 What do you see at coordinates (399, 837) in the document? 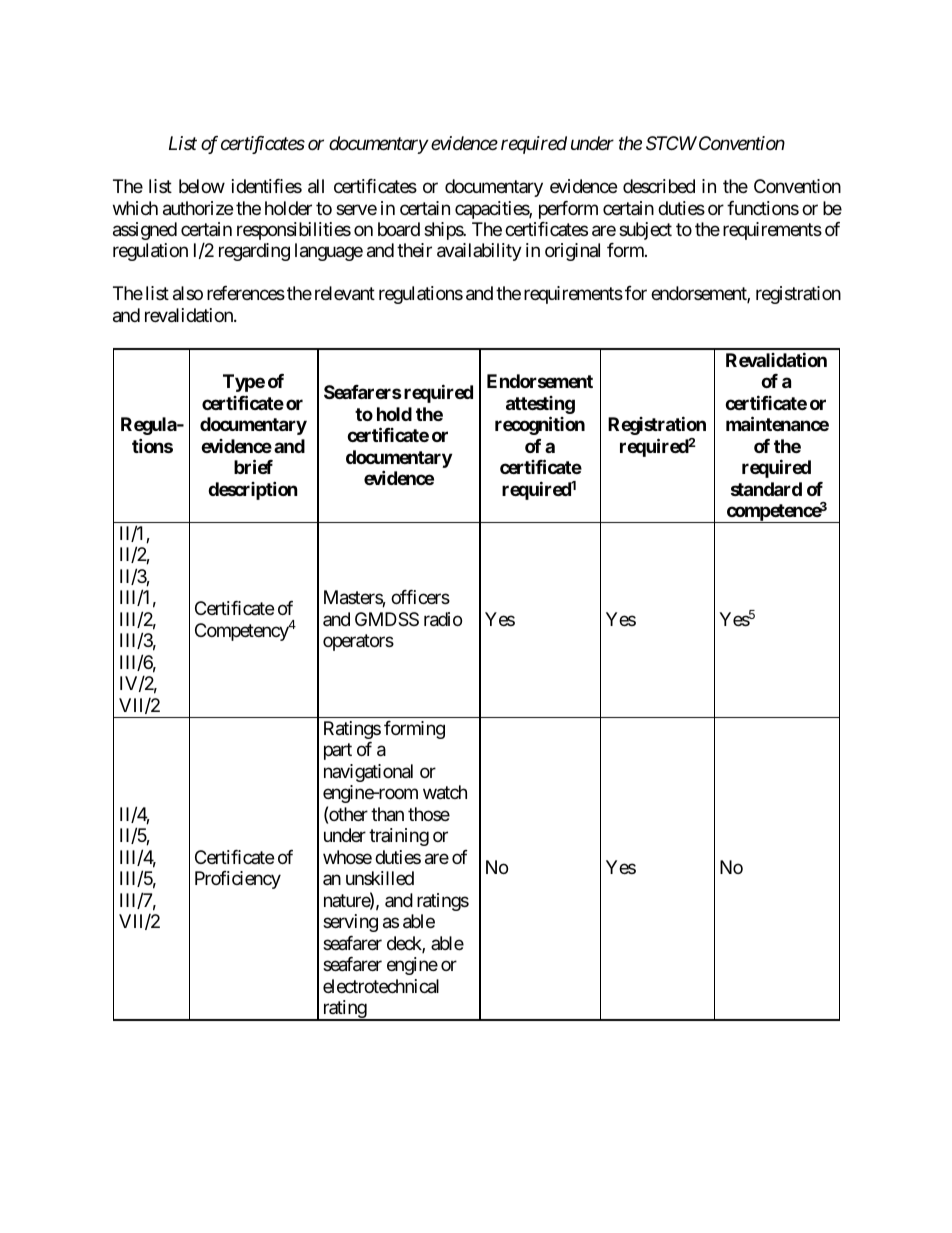
I see `training` at bounding box center [399, 837].
